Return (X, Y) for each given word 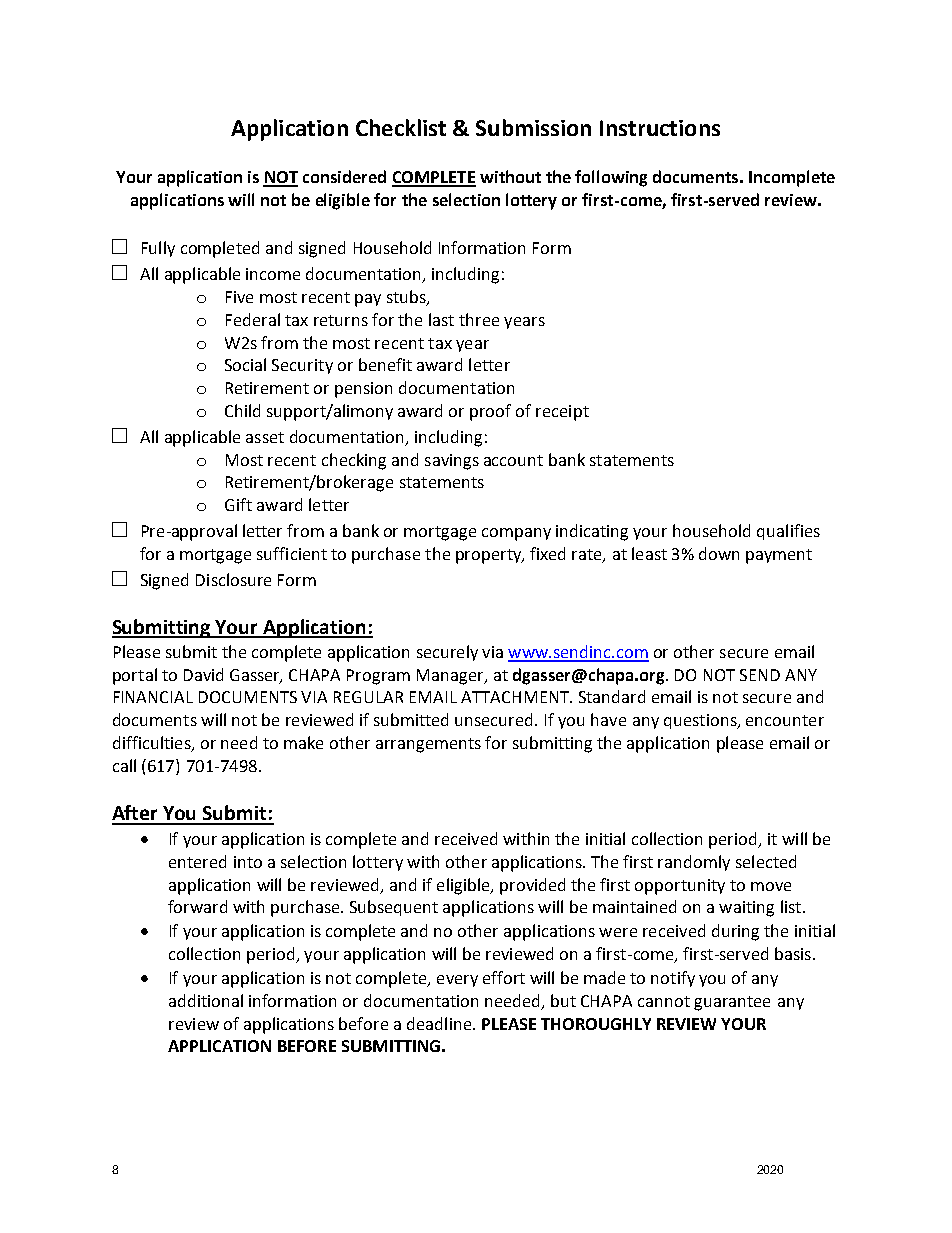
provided (532, 886)
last (441, 319)
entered (197, 861)
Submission (533, 127)
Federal (253, 319)
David (203, 674)
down (719, 553)
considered (344, 176)
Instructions (660, 128)
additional (206, 1000)
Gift (238, 504)
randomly (694, 863)
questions (701, 721)
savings (452, 462)
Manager (451, 677)
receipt (562, 413)
